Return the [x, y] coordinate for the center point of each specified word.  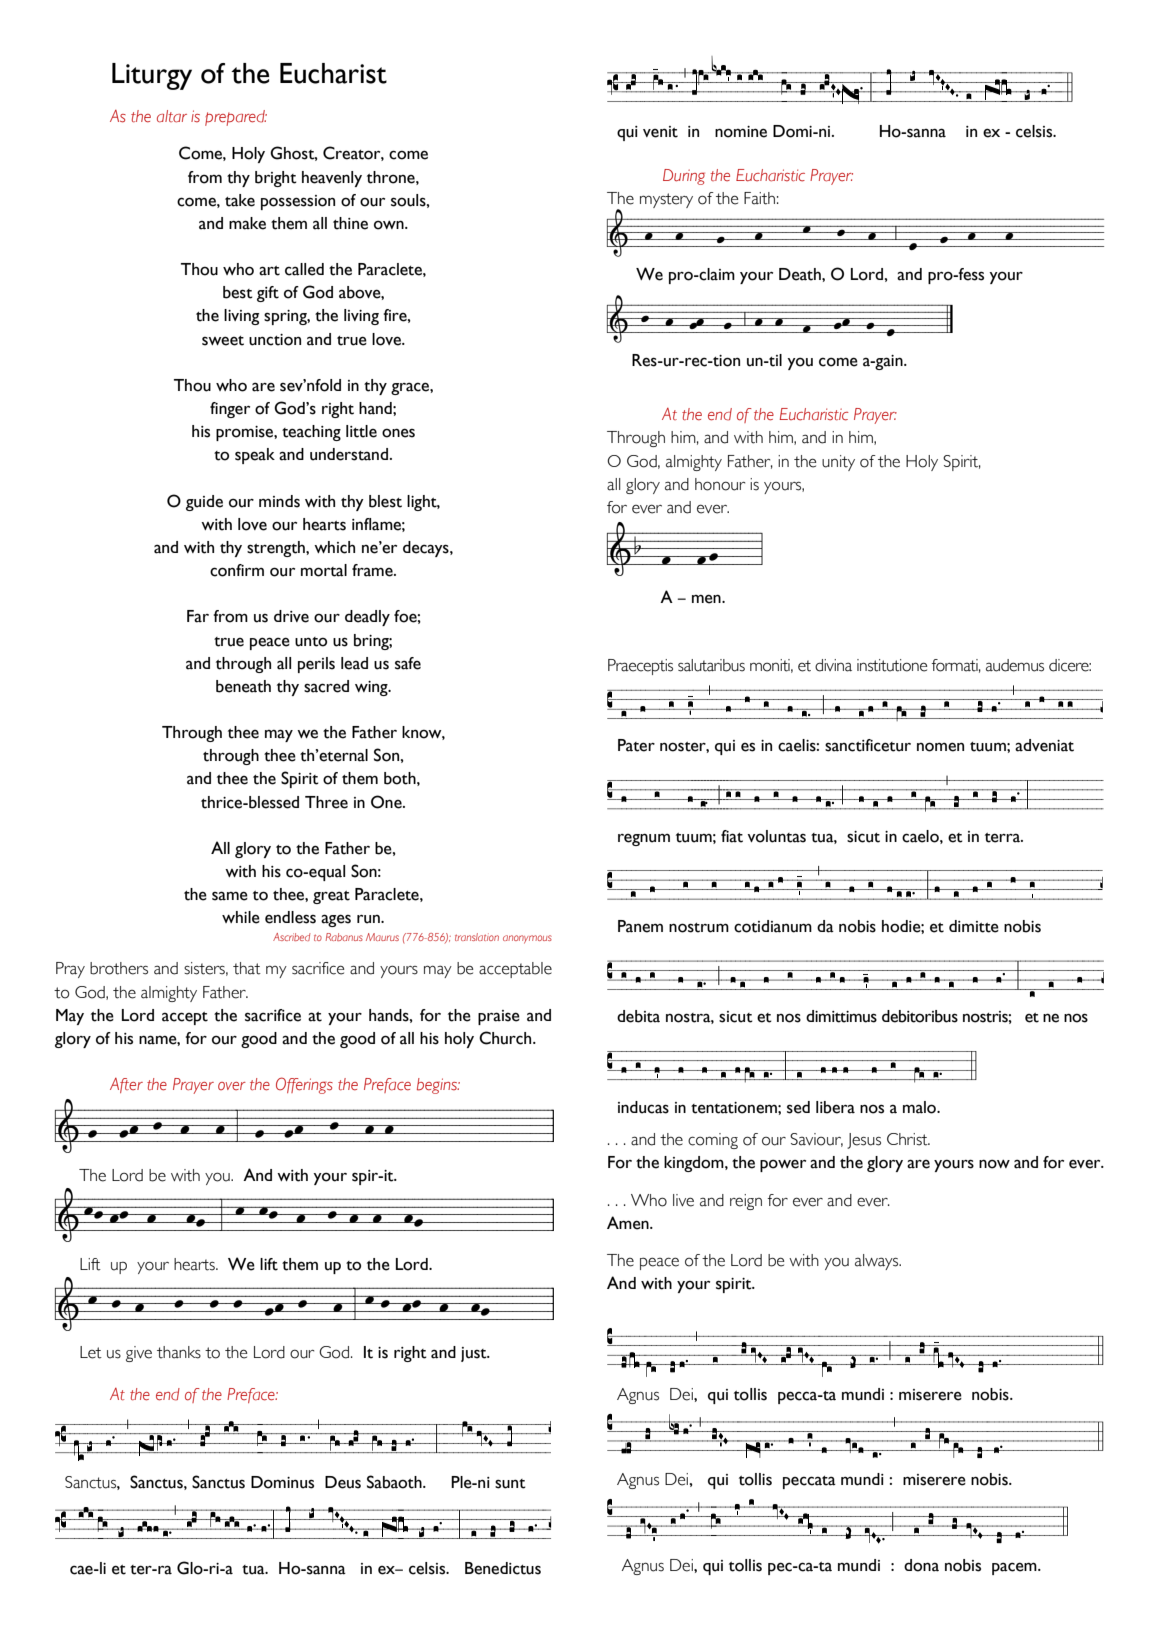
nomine [741, 132]
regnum [644, 839]
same [230, 896]
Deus [343, 1482]
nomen [940, 747]
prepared [236, 118]
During [684, 177]
